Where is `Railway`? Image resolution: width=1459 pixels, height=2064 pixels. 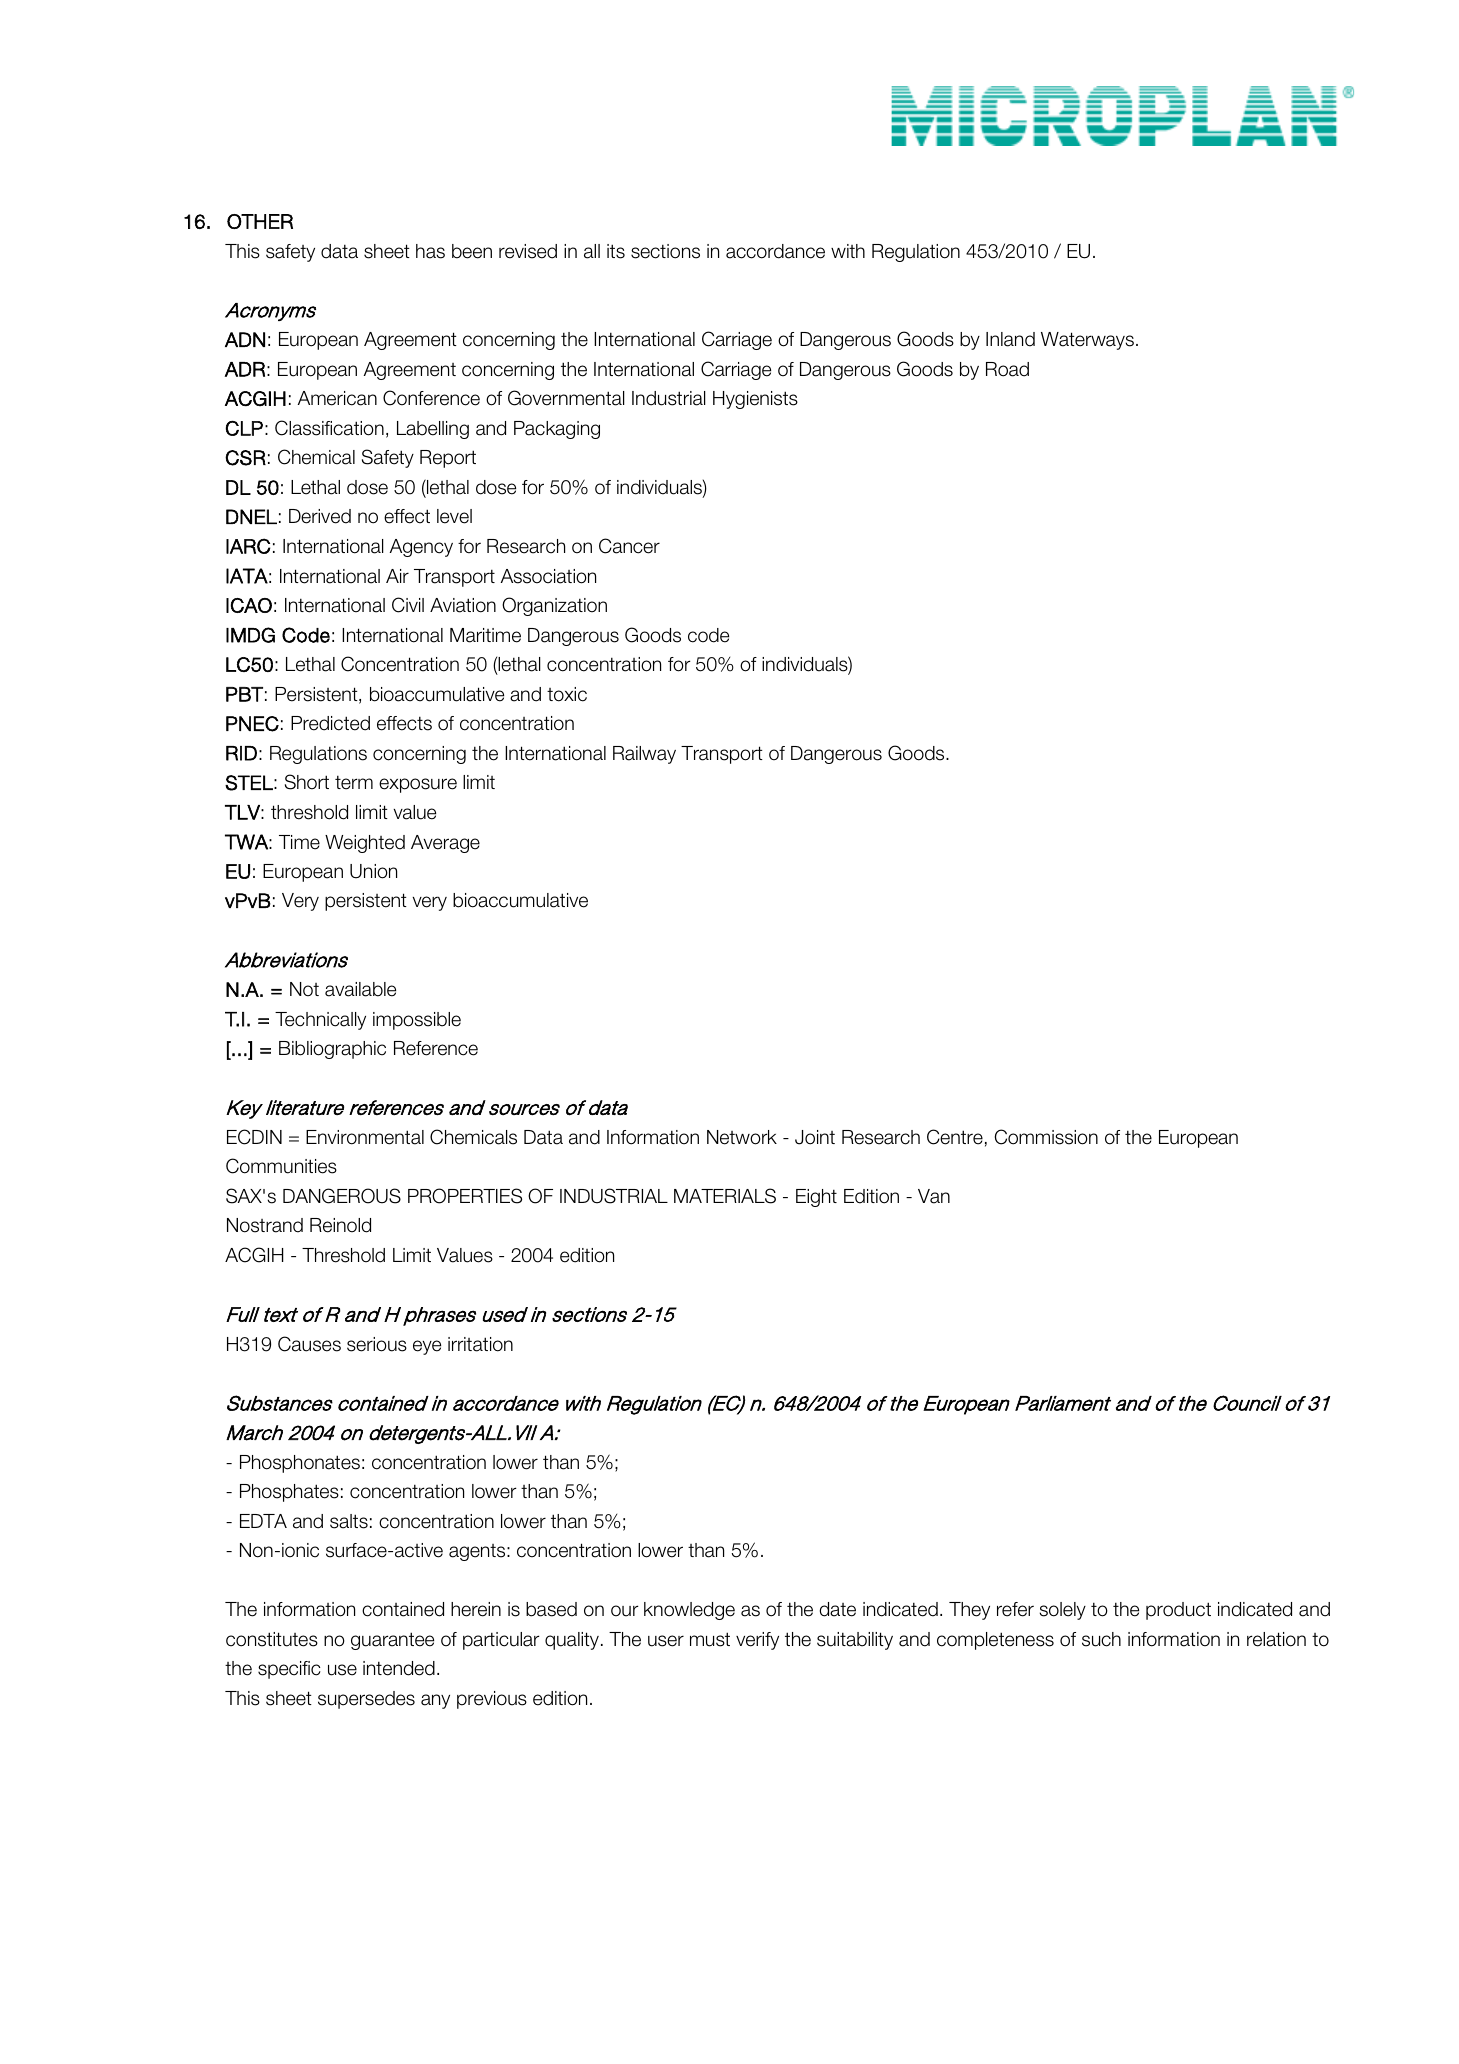 Railway is located at coordinates (644, 755).
